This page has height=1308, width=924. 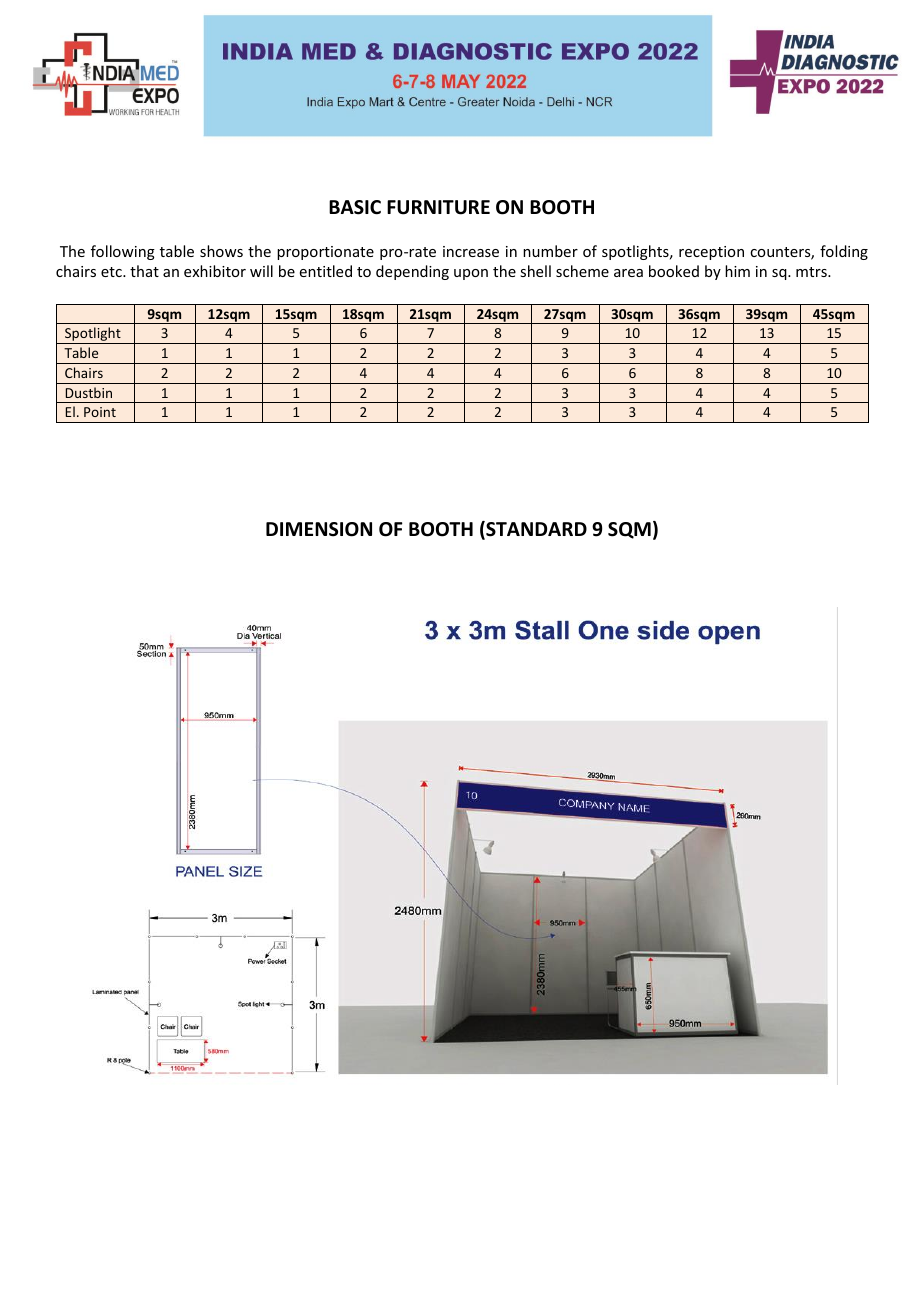 I want to click on shows, so click(x=221, y=251).
